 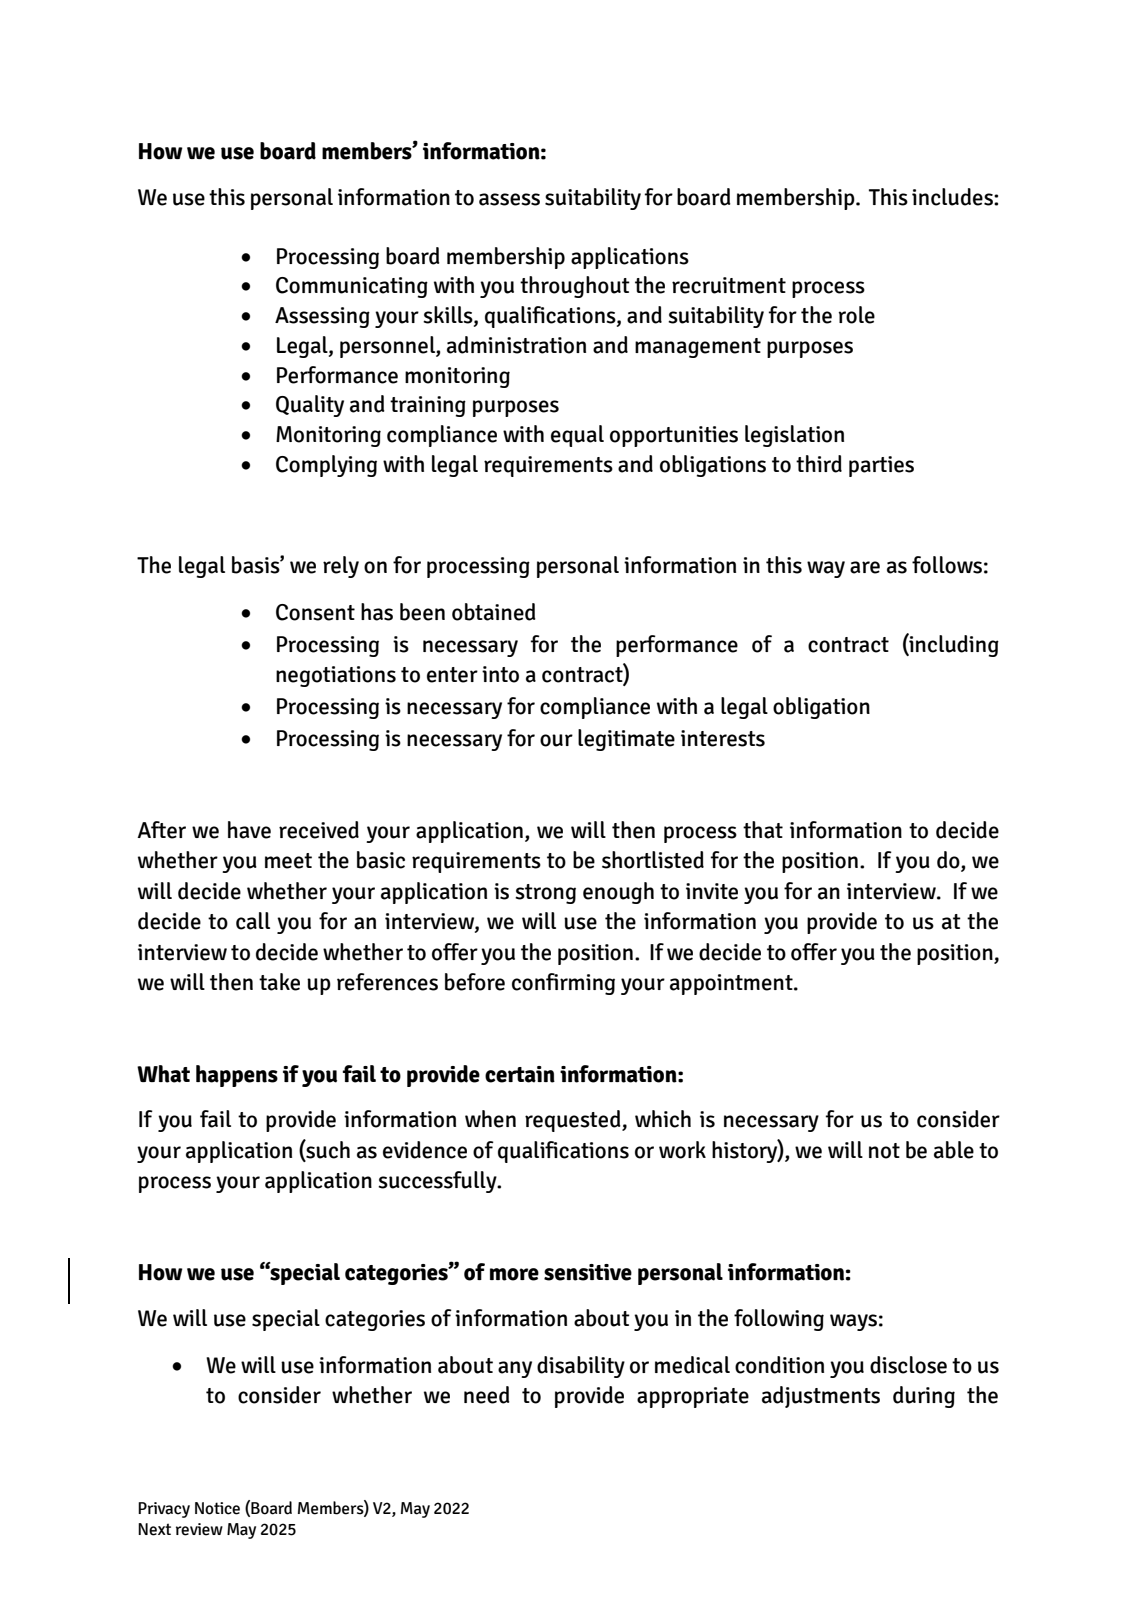 I want to click on interests, so click(x=723, y=738).
